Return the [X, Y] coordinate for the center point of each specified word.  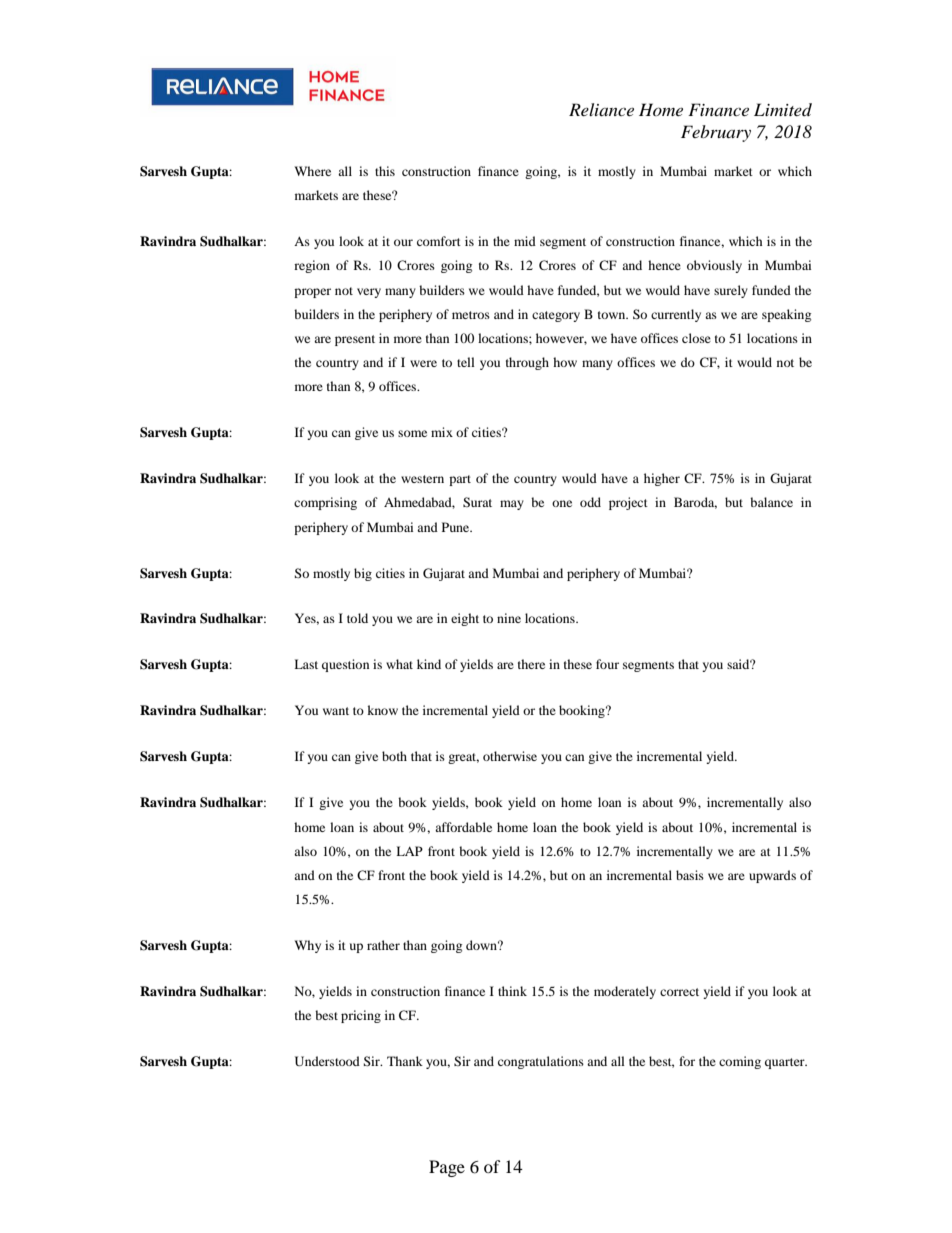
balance [771, 502]
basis [690, 875]
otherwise [510, 756]
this [385, 171]
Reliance [601, 109]
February [716, 133]
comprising [325, 503]
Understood [327, 1061]
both [394, 756]
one [562, 503]
